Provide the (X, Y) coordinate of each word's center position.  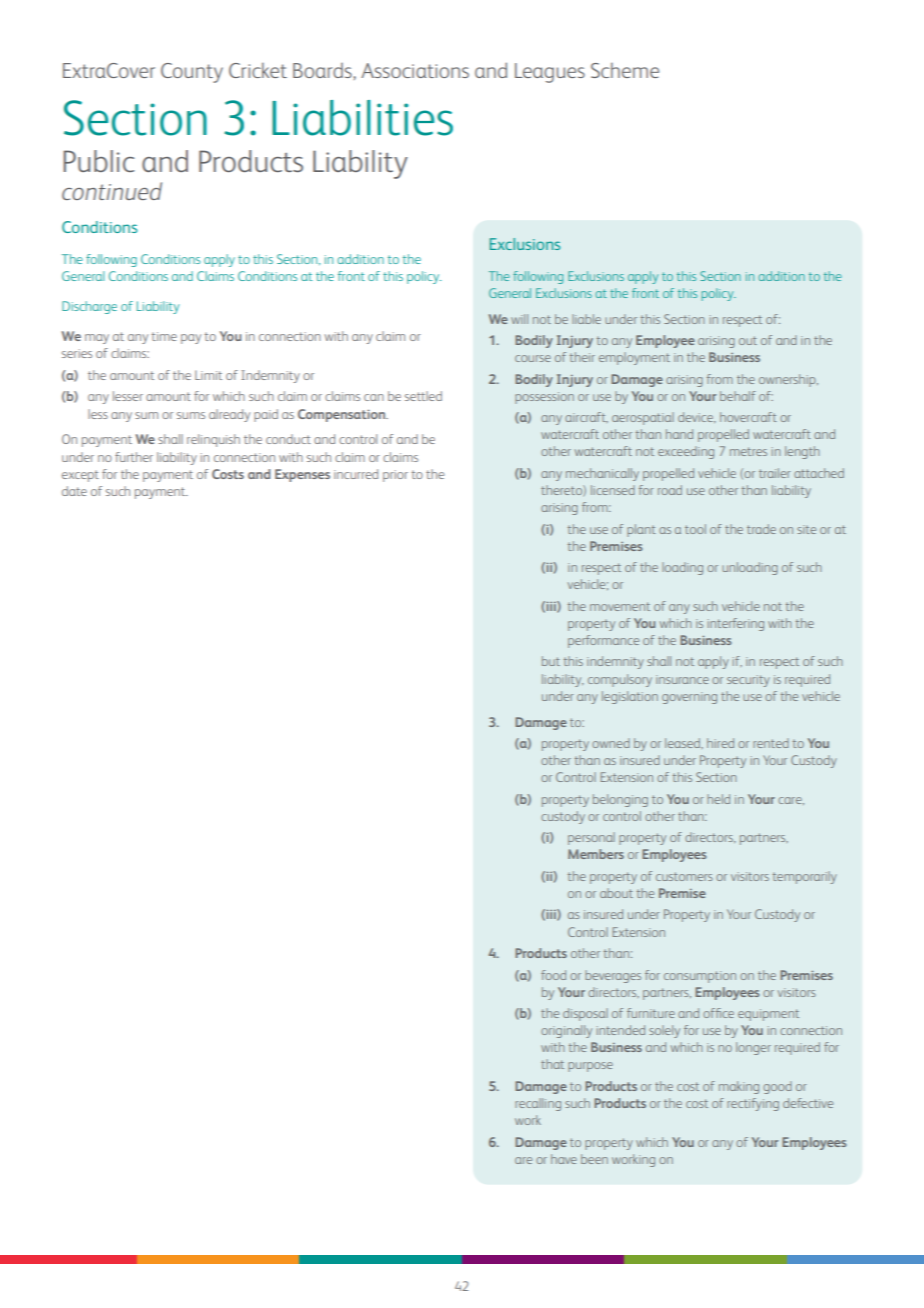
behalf (738, 396)
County (192, 73)
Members (596, 854)
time (164, 336)
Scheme (625, 70)
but (551, 661)
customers (684, 876)
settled (423, 396)
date (74, 491)
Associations (415, 70)
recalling (538, 1104)
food (553, 975)
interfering (736, 624)
